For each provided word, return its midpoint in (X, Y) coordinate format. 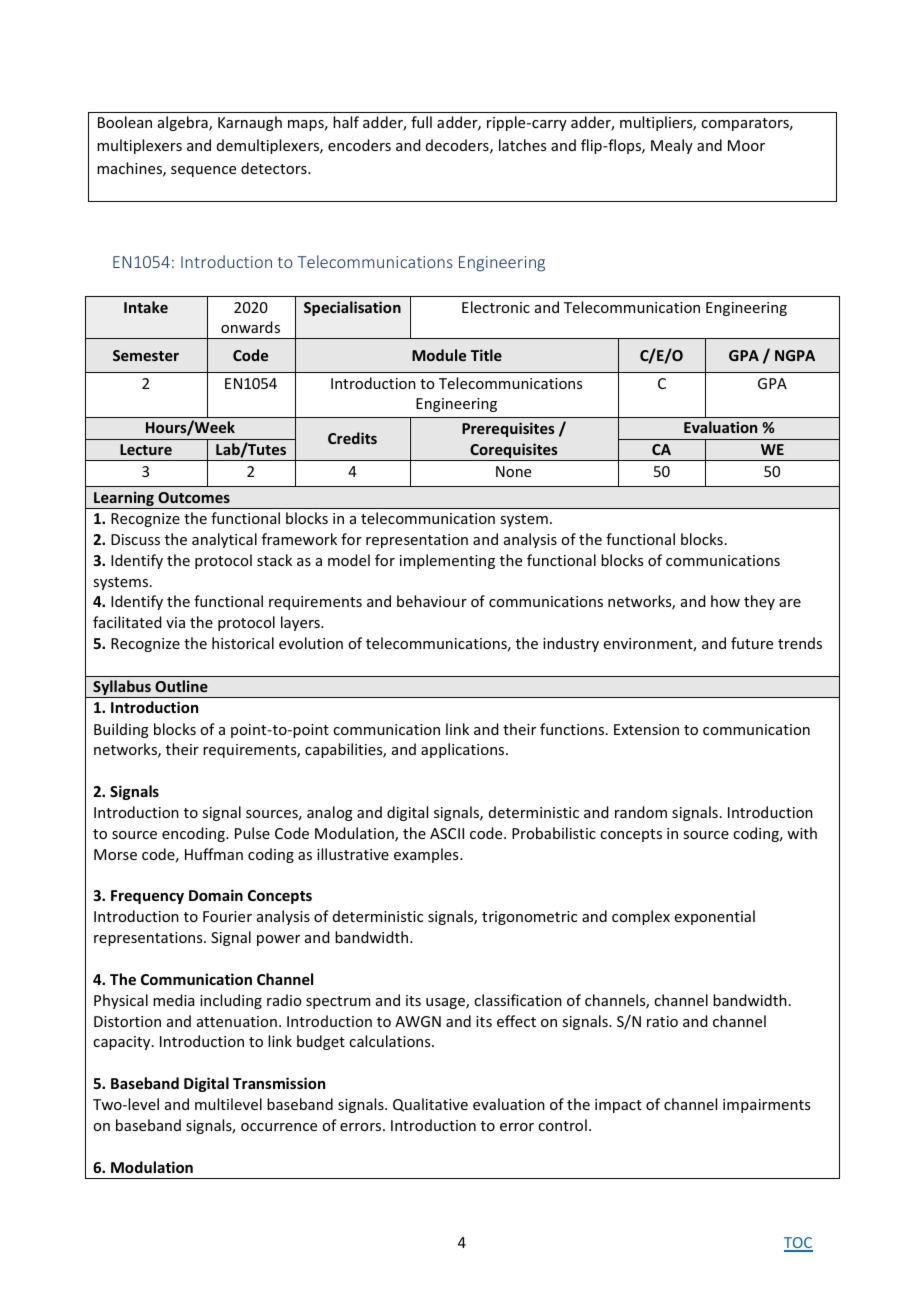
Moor (746, 145)
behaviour (432, 601)
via (175, 622)
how (725, 601)
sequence (203, 171)
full (421, 122)
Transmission (279, 1083)
